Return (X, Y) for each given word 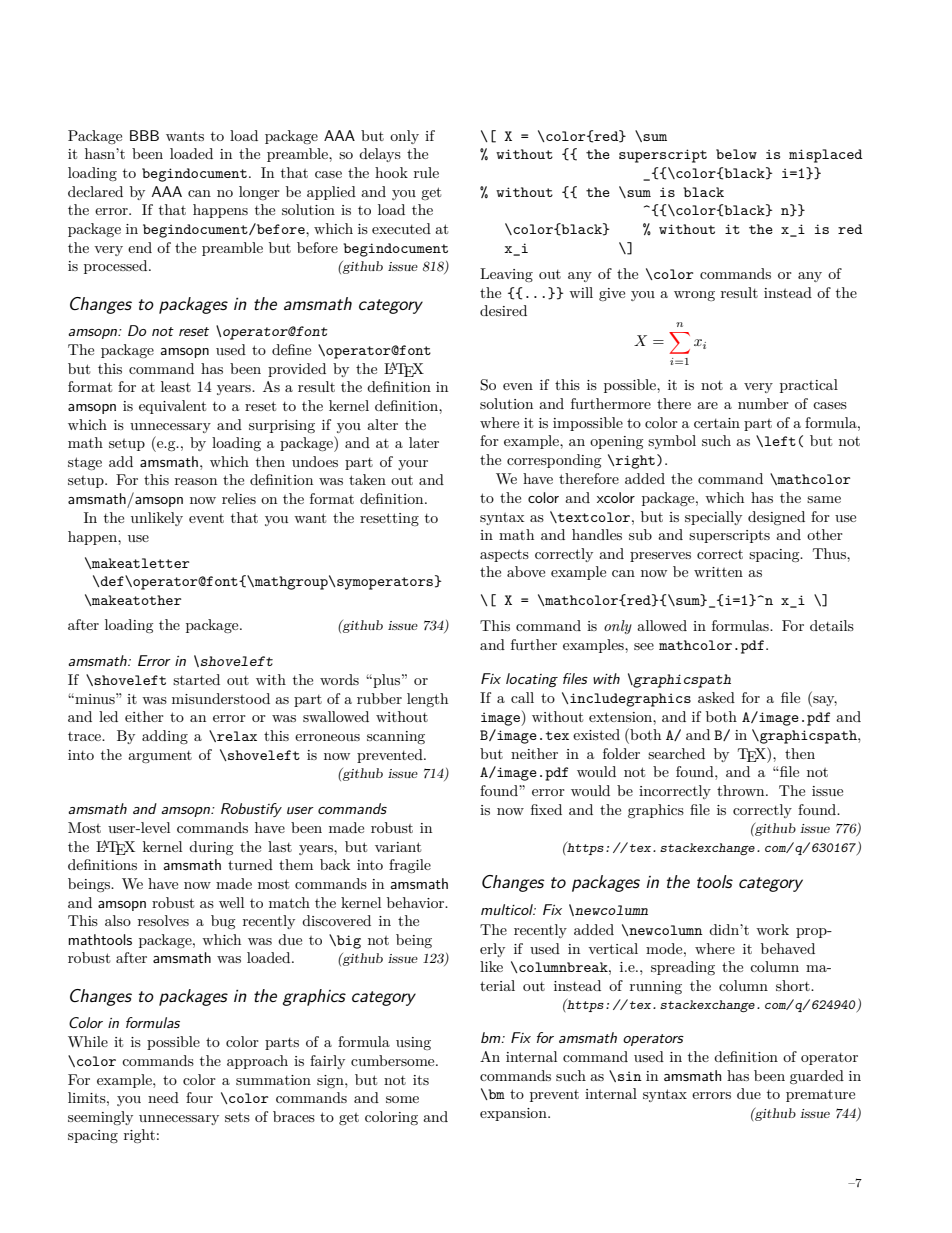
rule (426, 172)
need (163, 1097)
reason (196, 481)
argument (160, 757)
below (736, 154)
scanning (396, 737)
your (413, 465)
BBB (144, 135)
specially (713, 518)
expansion (514, 1114)
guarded (817, 1077)
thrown (742, 790)
